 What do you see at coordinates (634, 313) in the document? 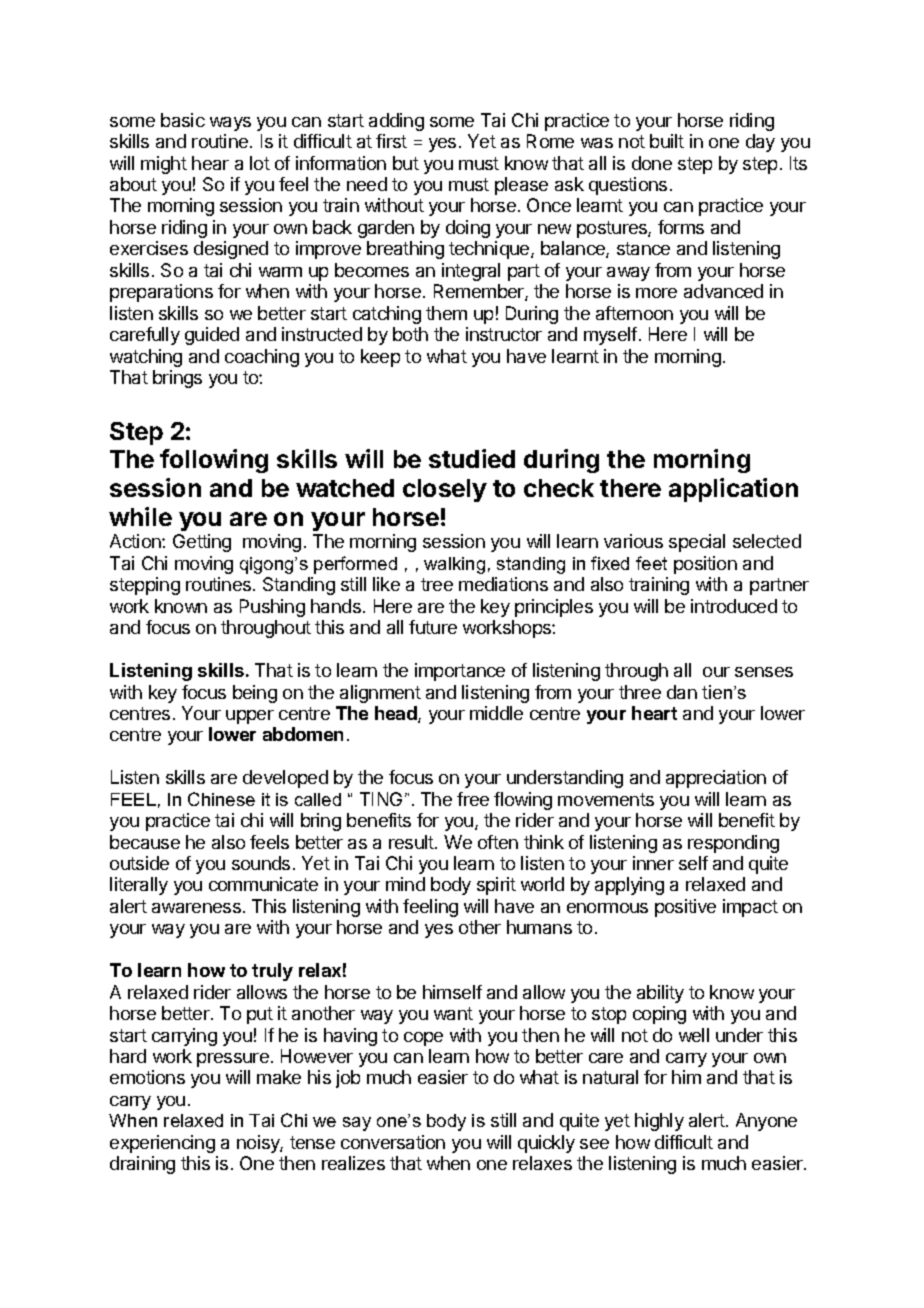
I see `afternoon` at bounding box center [634, 313].
